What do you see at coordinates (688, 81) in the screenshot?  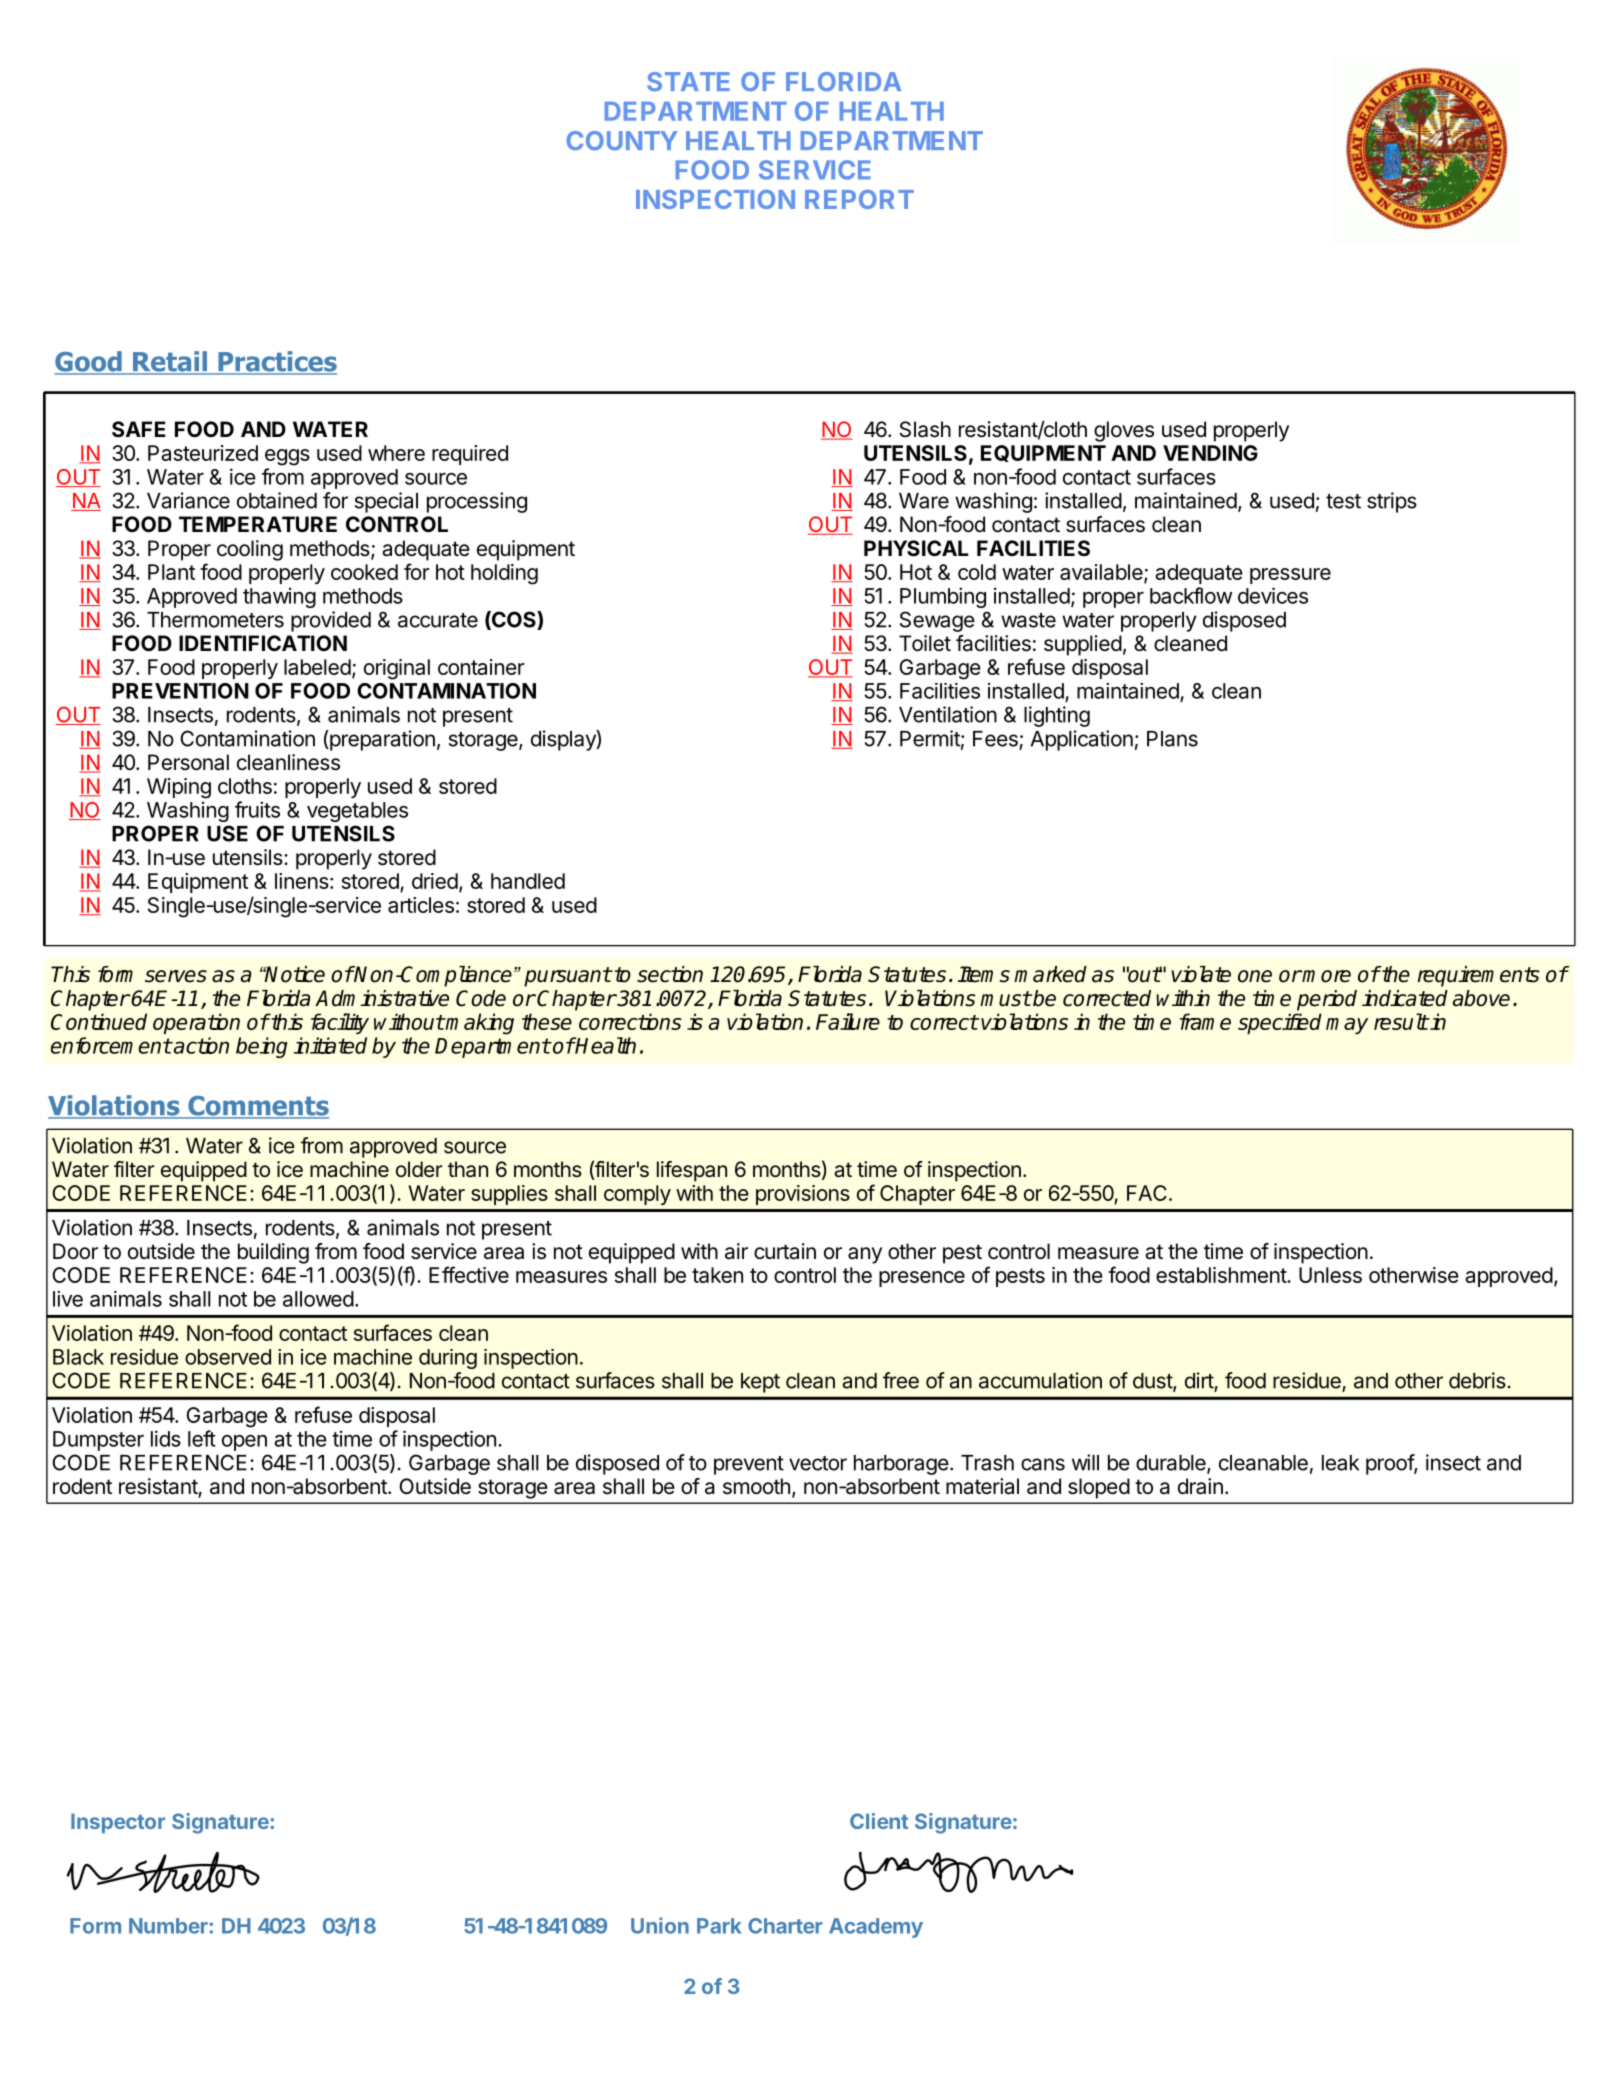 I see `STATE` at bounding box center [688, 81].
